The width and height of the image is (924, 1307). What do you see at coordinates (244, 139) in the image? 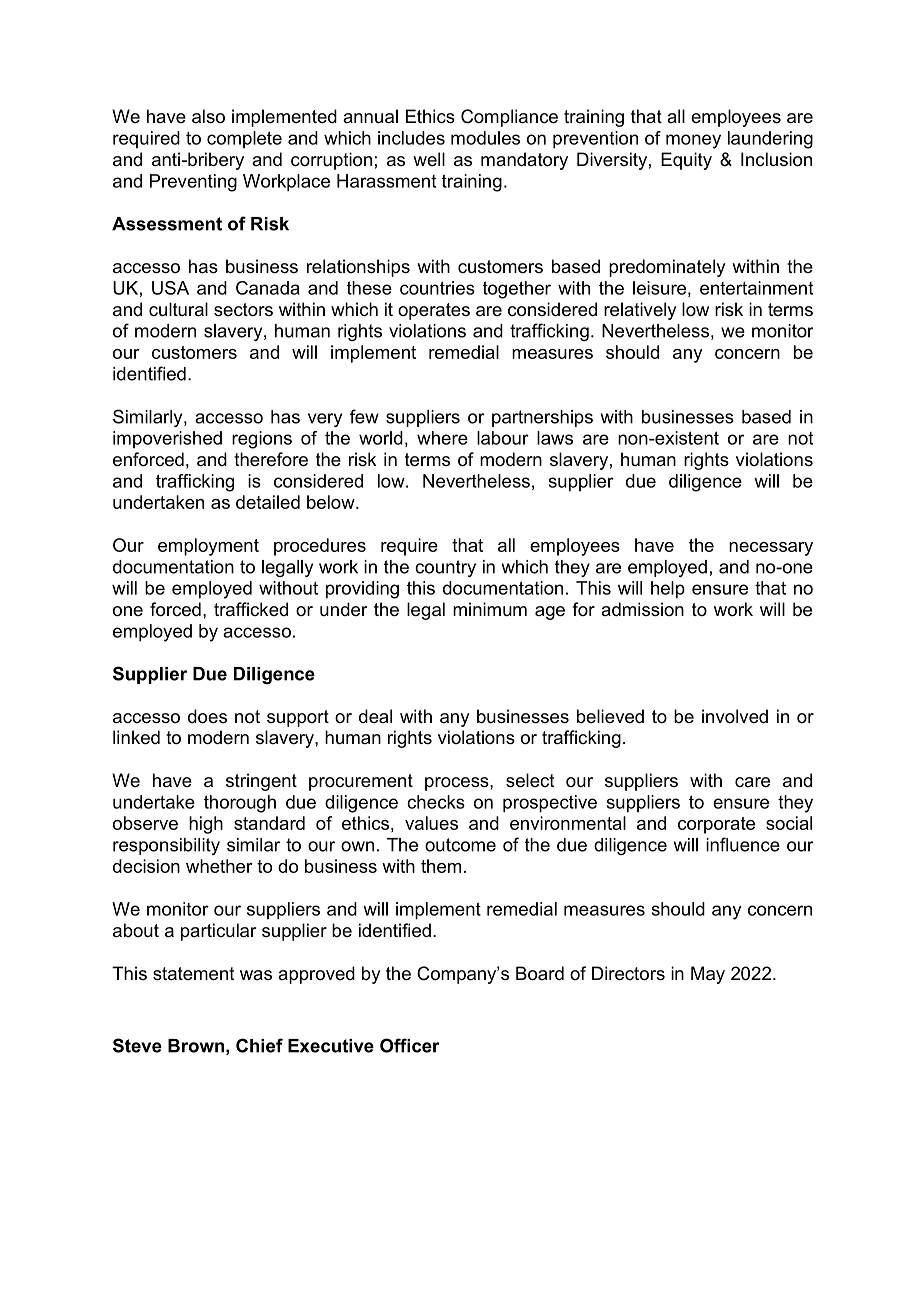
I see `complete` at bounding box center [244, 139].
